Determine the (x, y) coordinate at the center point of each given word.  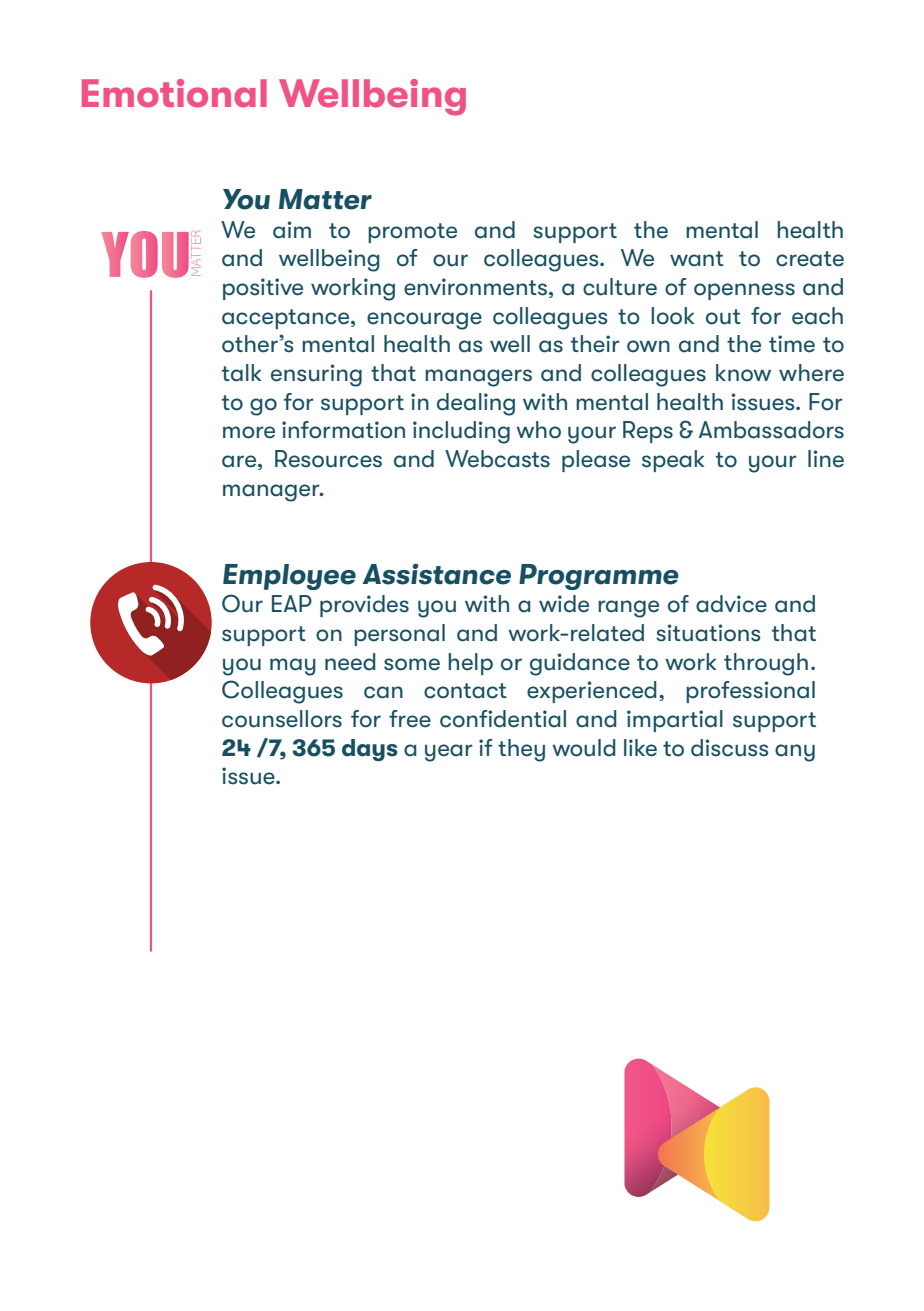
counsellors (282, 719)
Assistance (436, 574)
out (723, 317)
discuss (729, 748)
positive (263, 289)
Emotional (174, 93)
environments (475, 287)
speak (673, 461)
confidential (503, 719)
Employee (289, 577)
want (697, 259)
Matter (325, 199)
